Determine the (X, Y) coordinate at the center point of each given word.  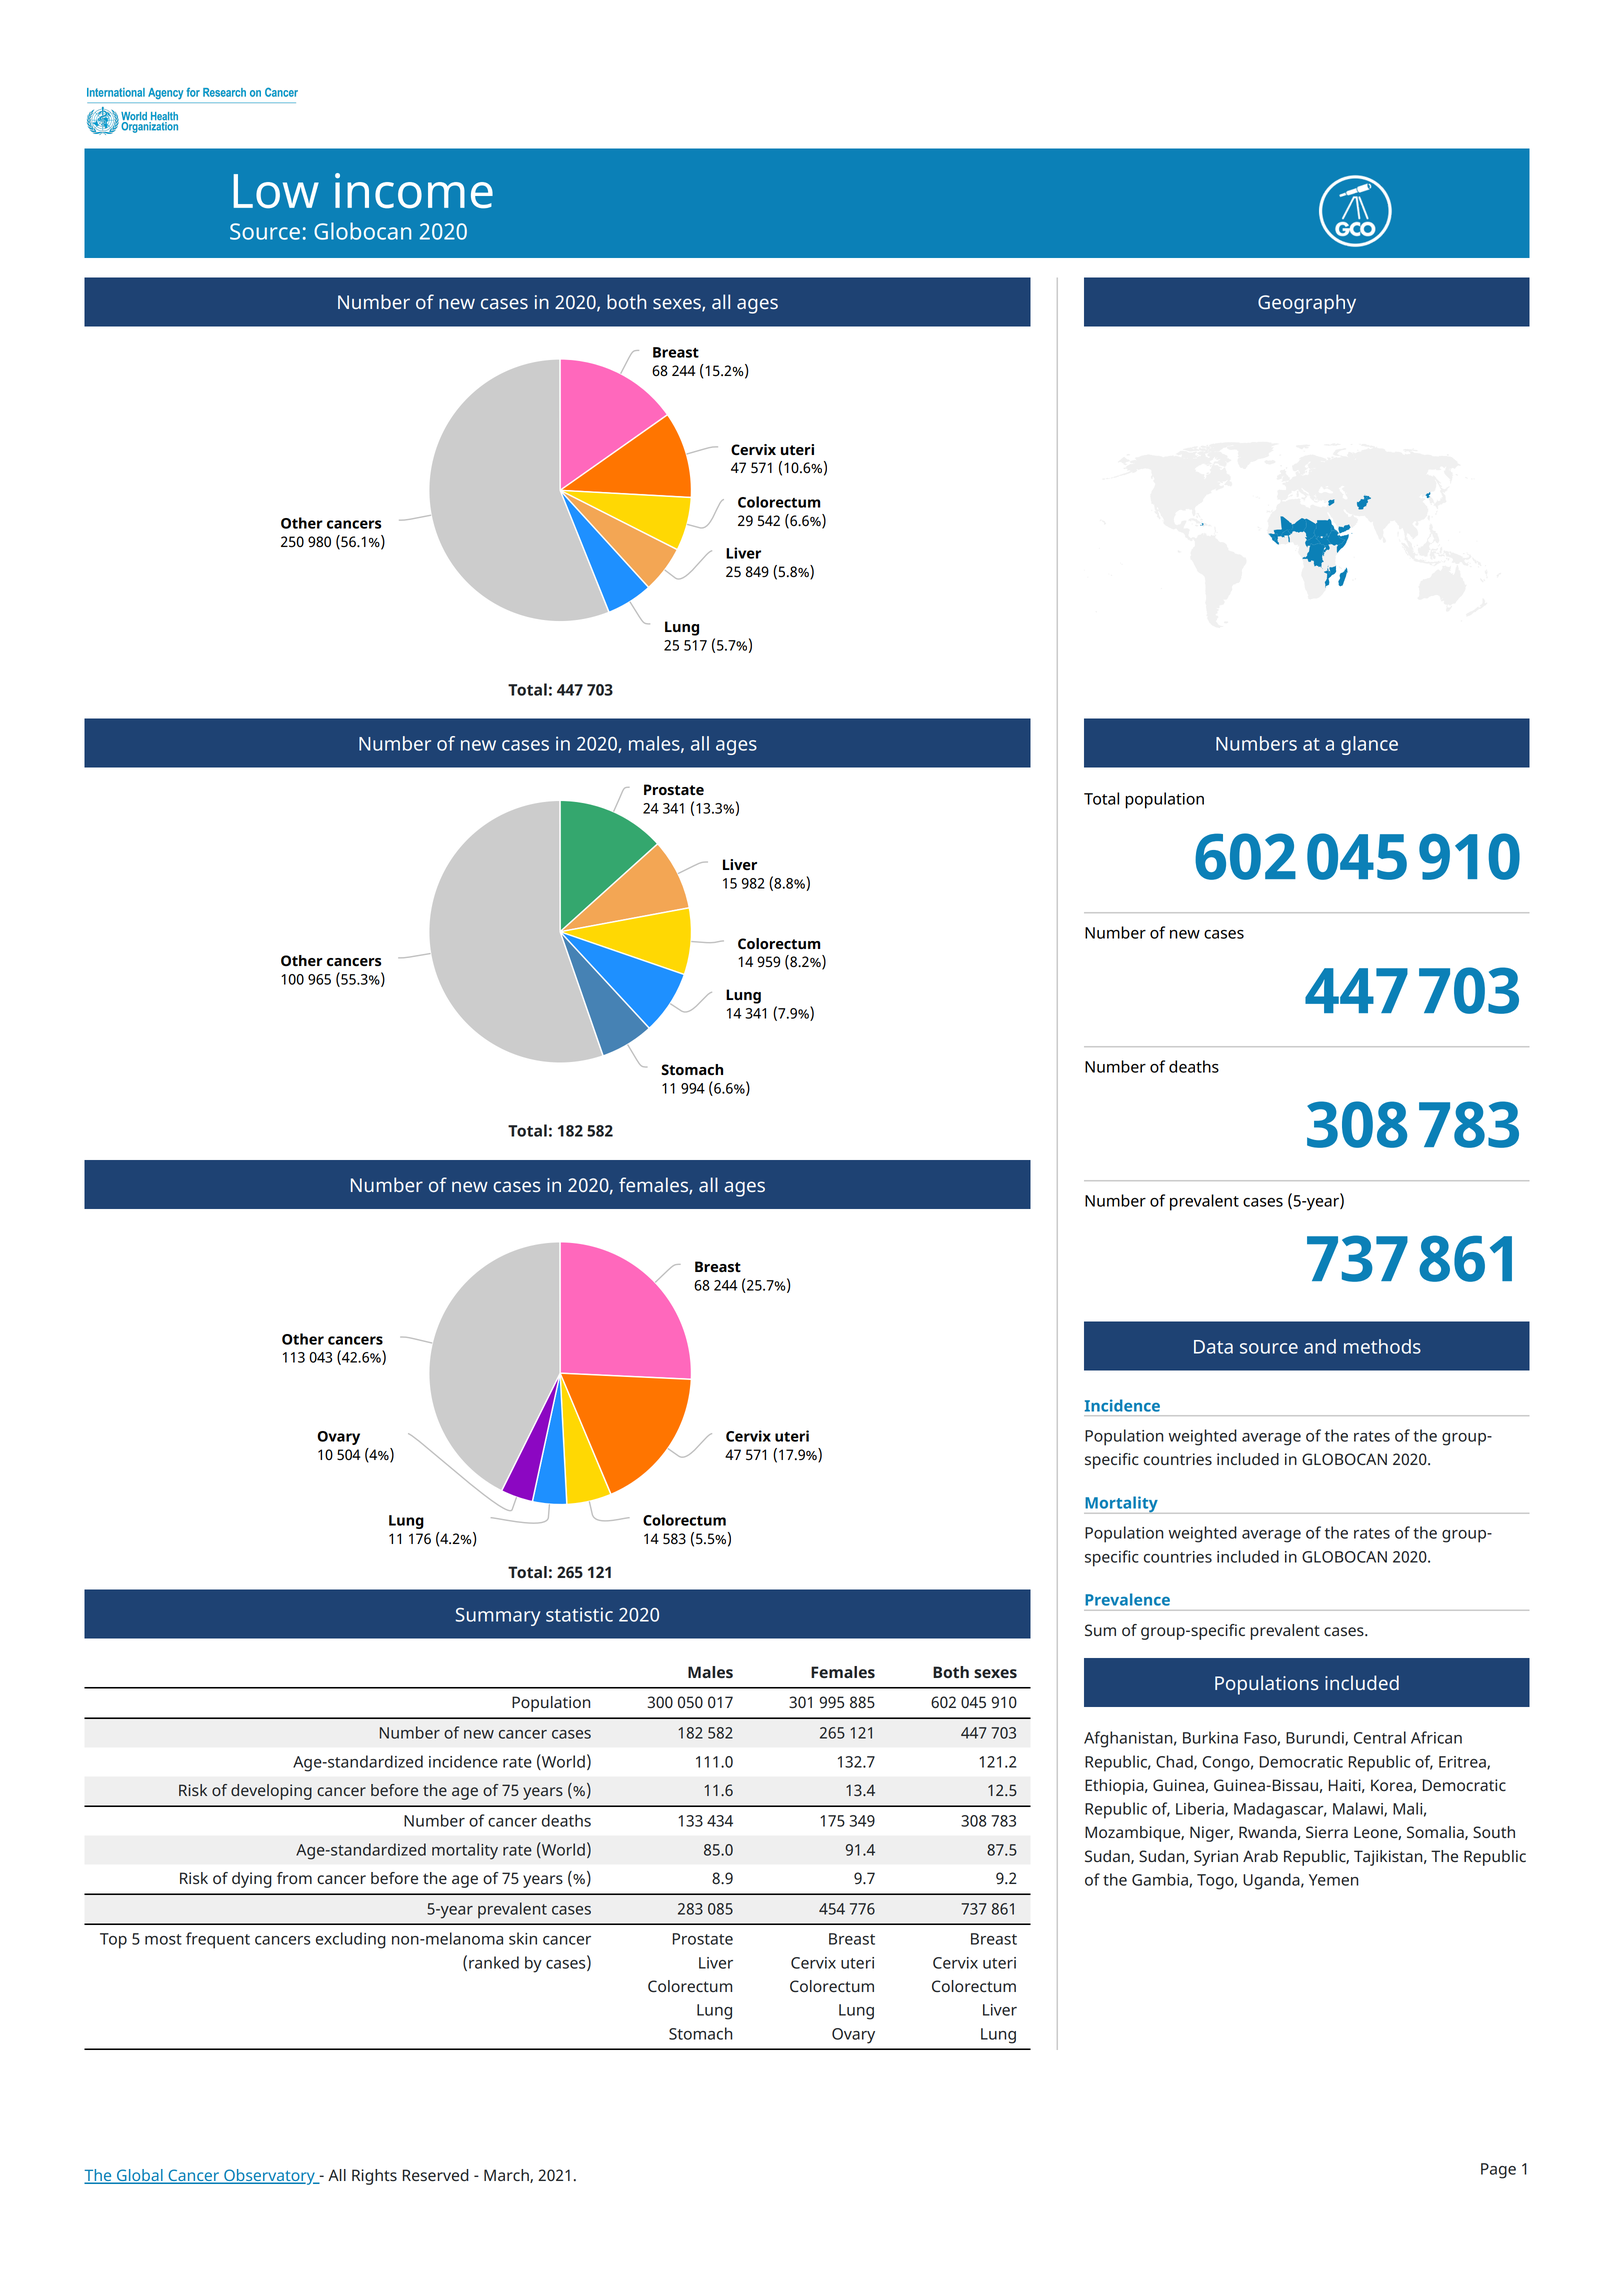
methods (1382, 1346)
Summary (498, 1617)
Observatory (269, 2177)
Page (1498, 2171)
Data (1213, 1347)
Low (276, 191)
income (414, 191)
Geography (1307, 304)
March (507, 2176)
